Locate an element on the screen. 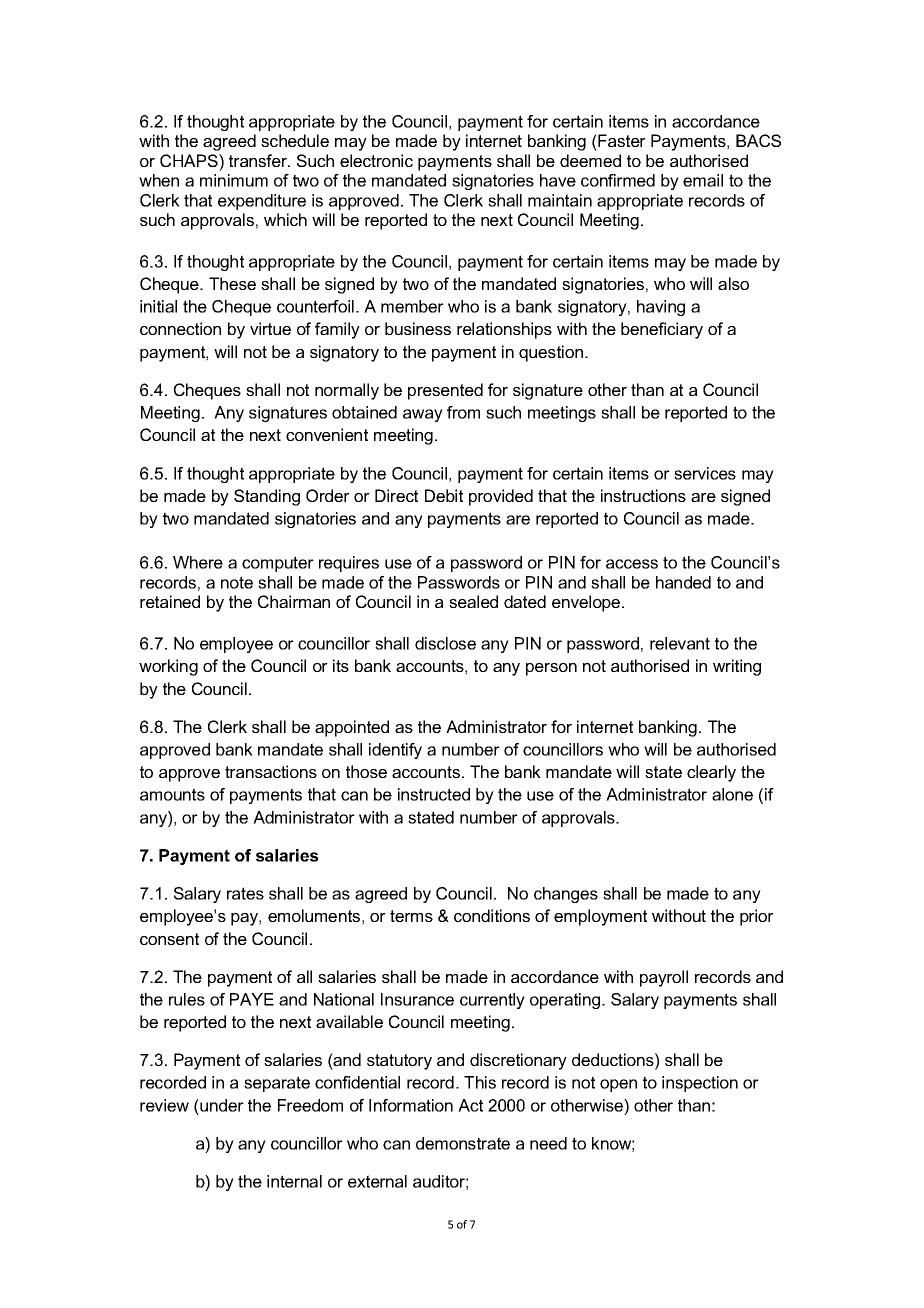 The height and width of the screenshot is (1308, 924). email is located at coordinates (703, 180).
